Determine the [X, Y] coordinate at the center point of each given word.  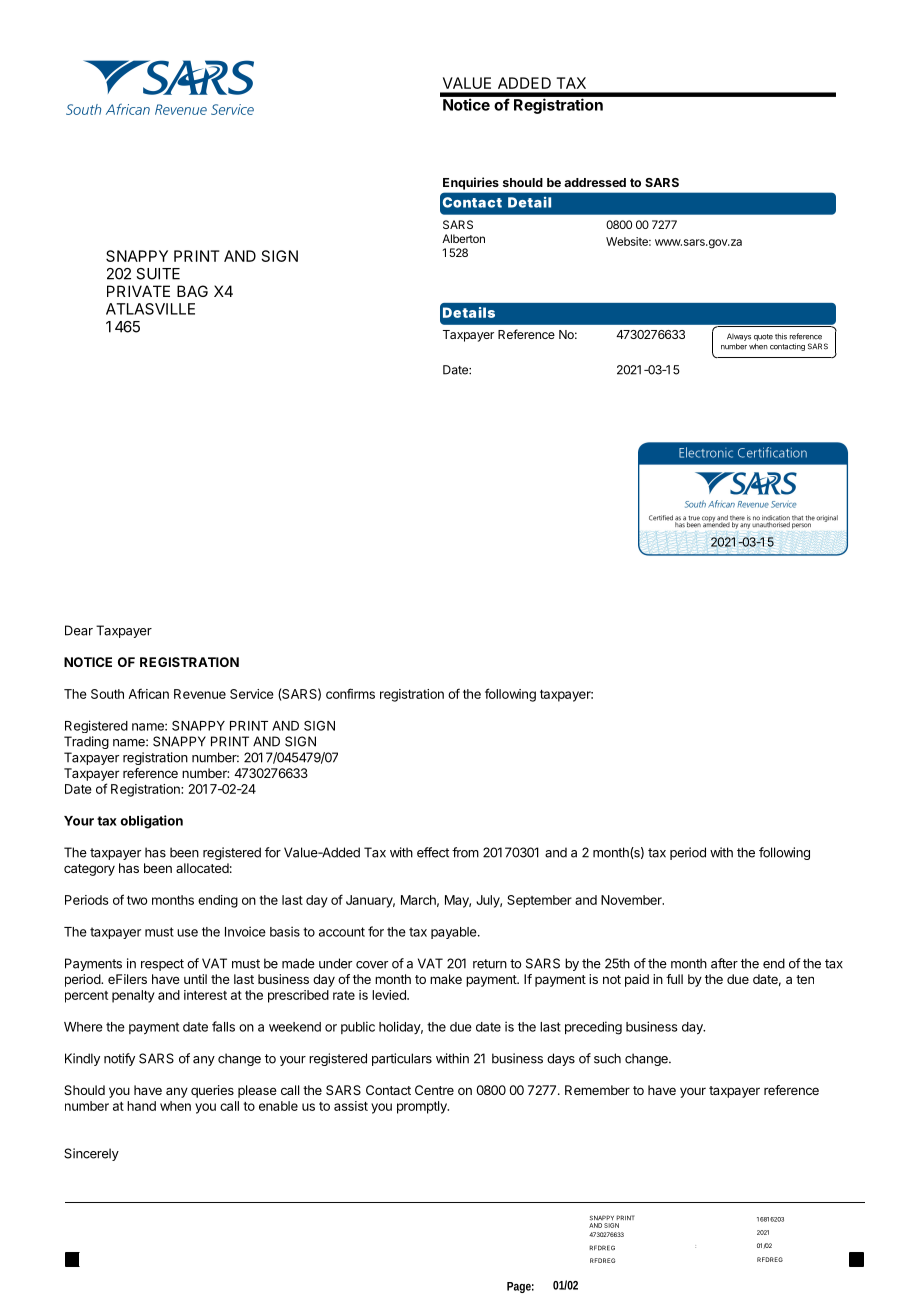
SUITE [158, 274]
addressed [595, 182]
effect [433, 852]
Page [520, 1287]
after [724, 963]
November [632, 900]
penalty [133, 996]
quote [763, 337]
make [446, 979]
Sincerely [91, 1154]
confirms [350, 693]
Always [739, 337]
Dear [79, 630]
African [148, 693]
